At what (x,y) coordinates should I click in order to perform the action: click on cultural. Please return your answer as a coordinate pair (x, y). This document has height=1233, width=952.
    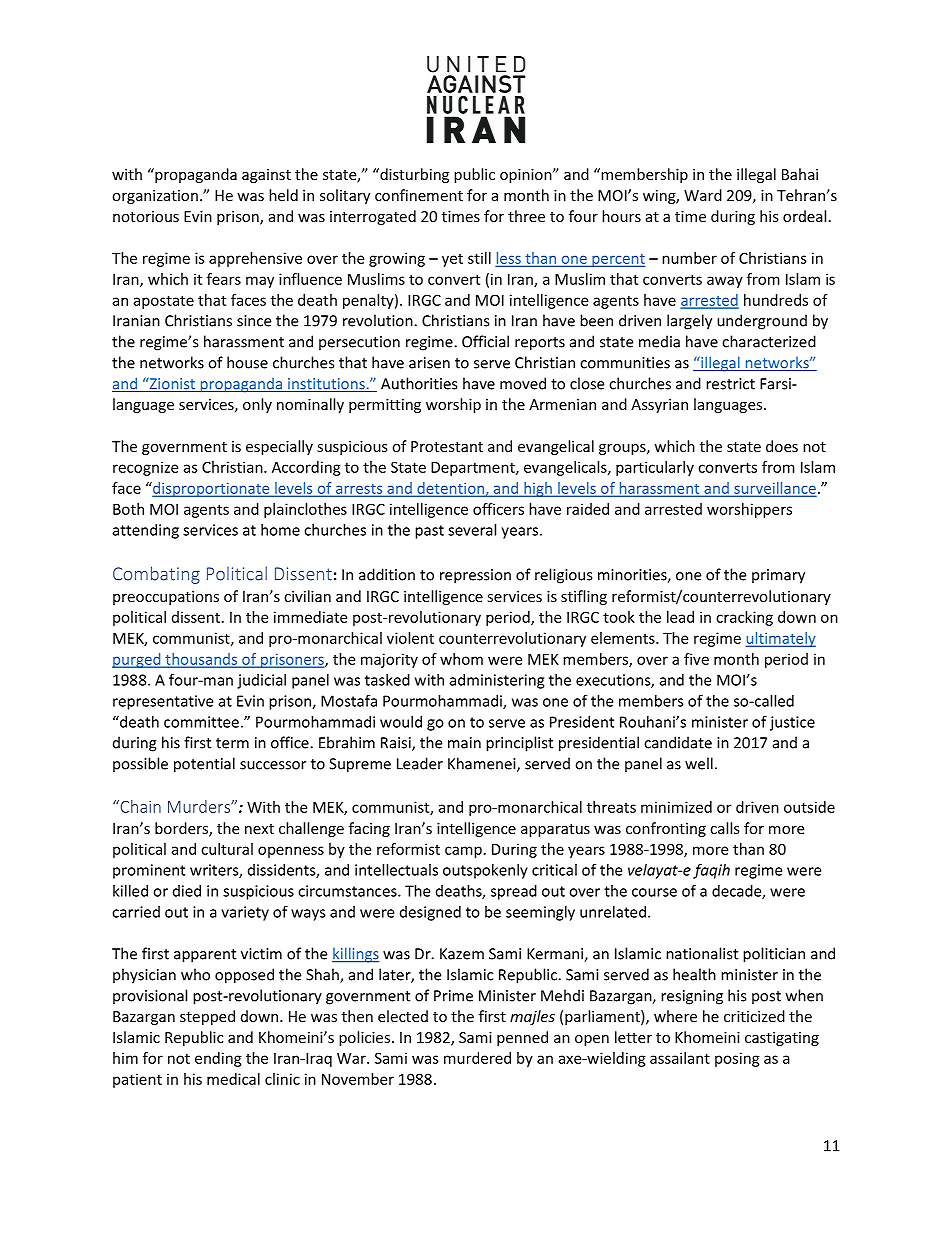
    Looking at the image, I should click on (227, 849).
